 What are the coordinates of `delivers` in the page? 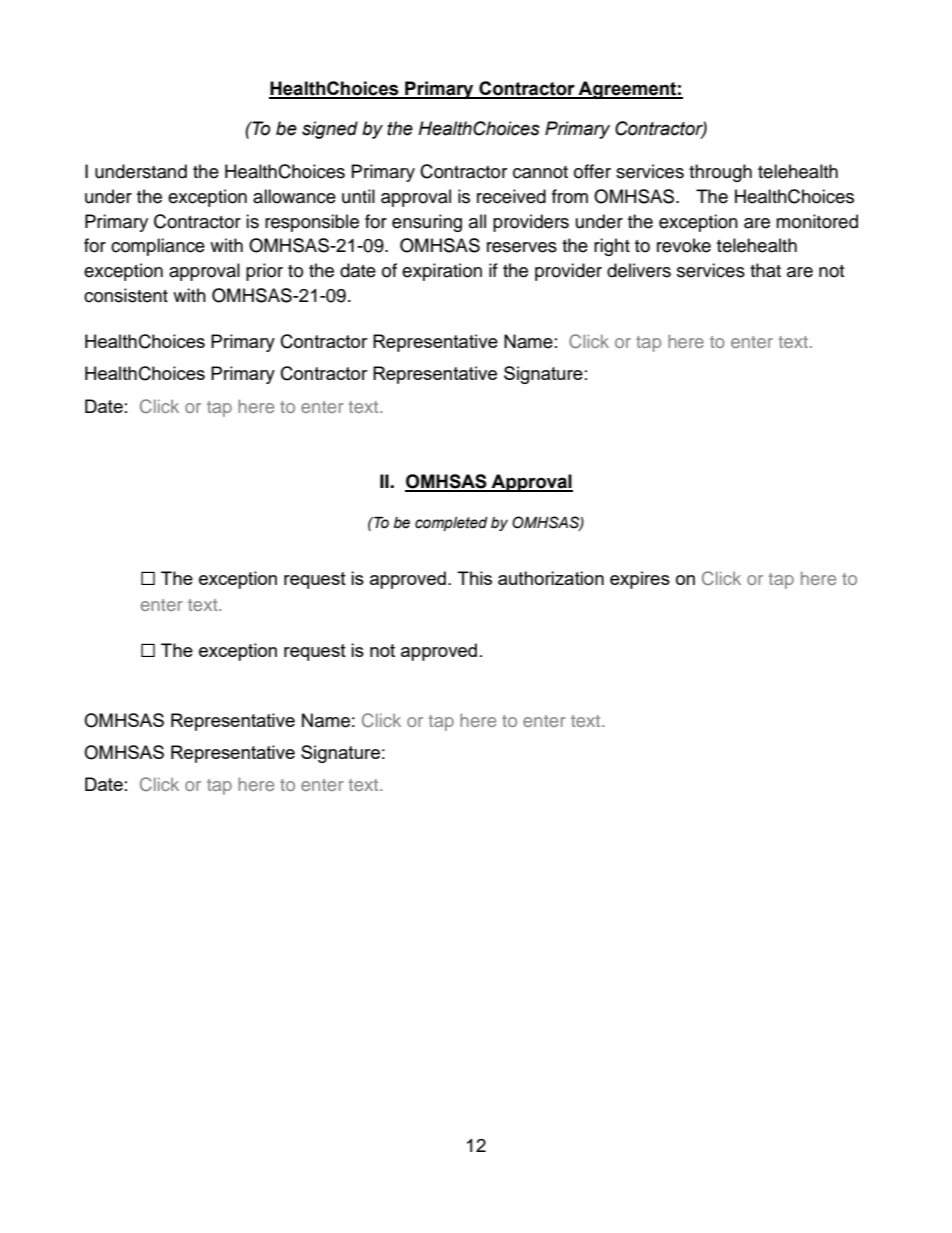 It's located at (639, 270).
